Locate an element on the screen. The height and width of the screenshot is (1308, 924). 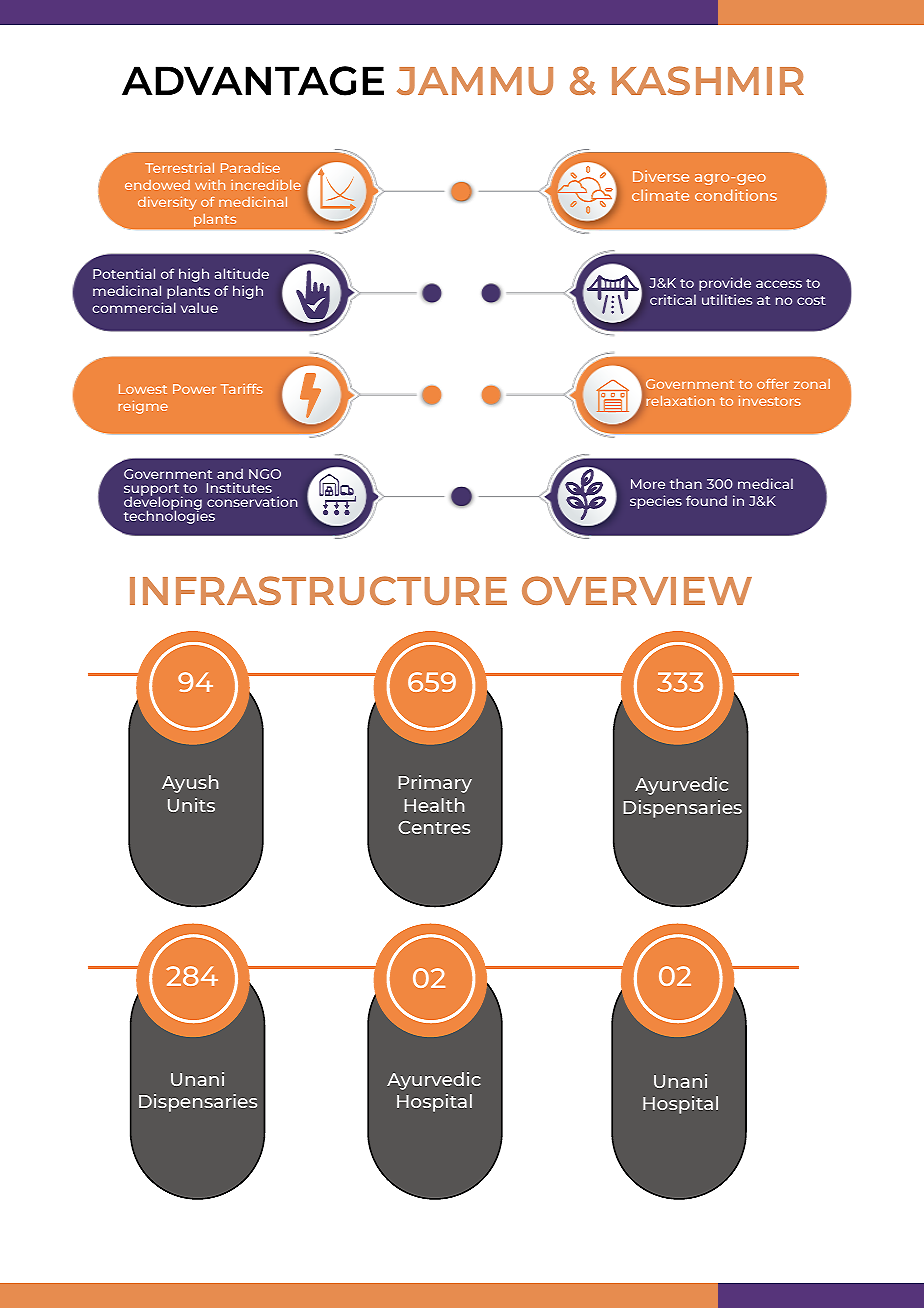
JAMMU is located at coordinates (475, 81).
